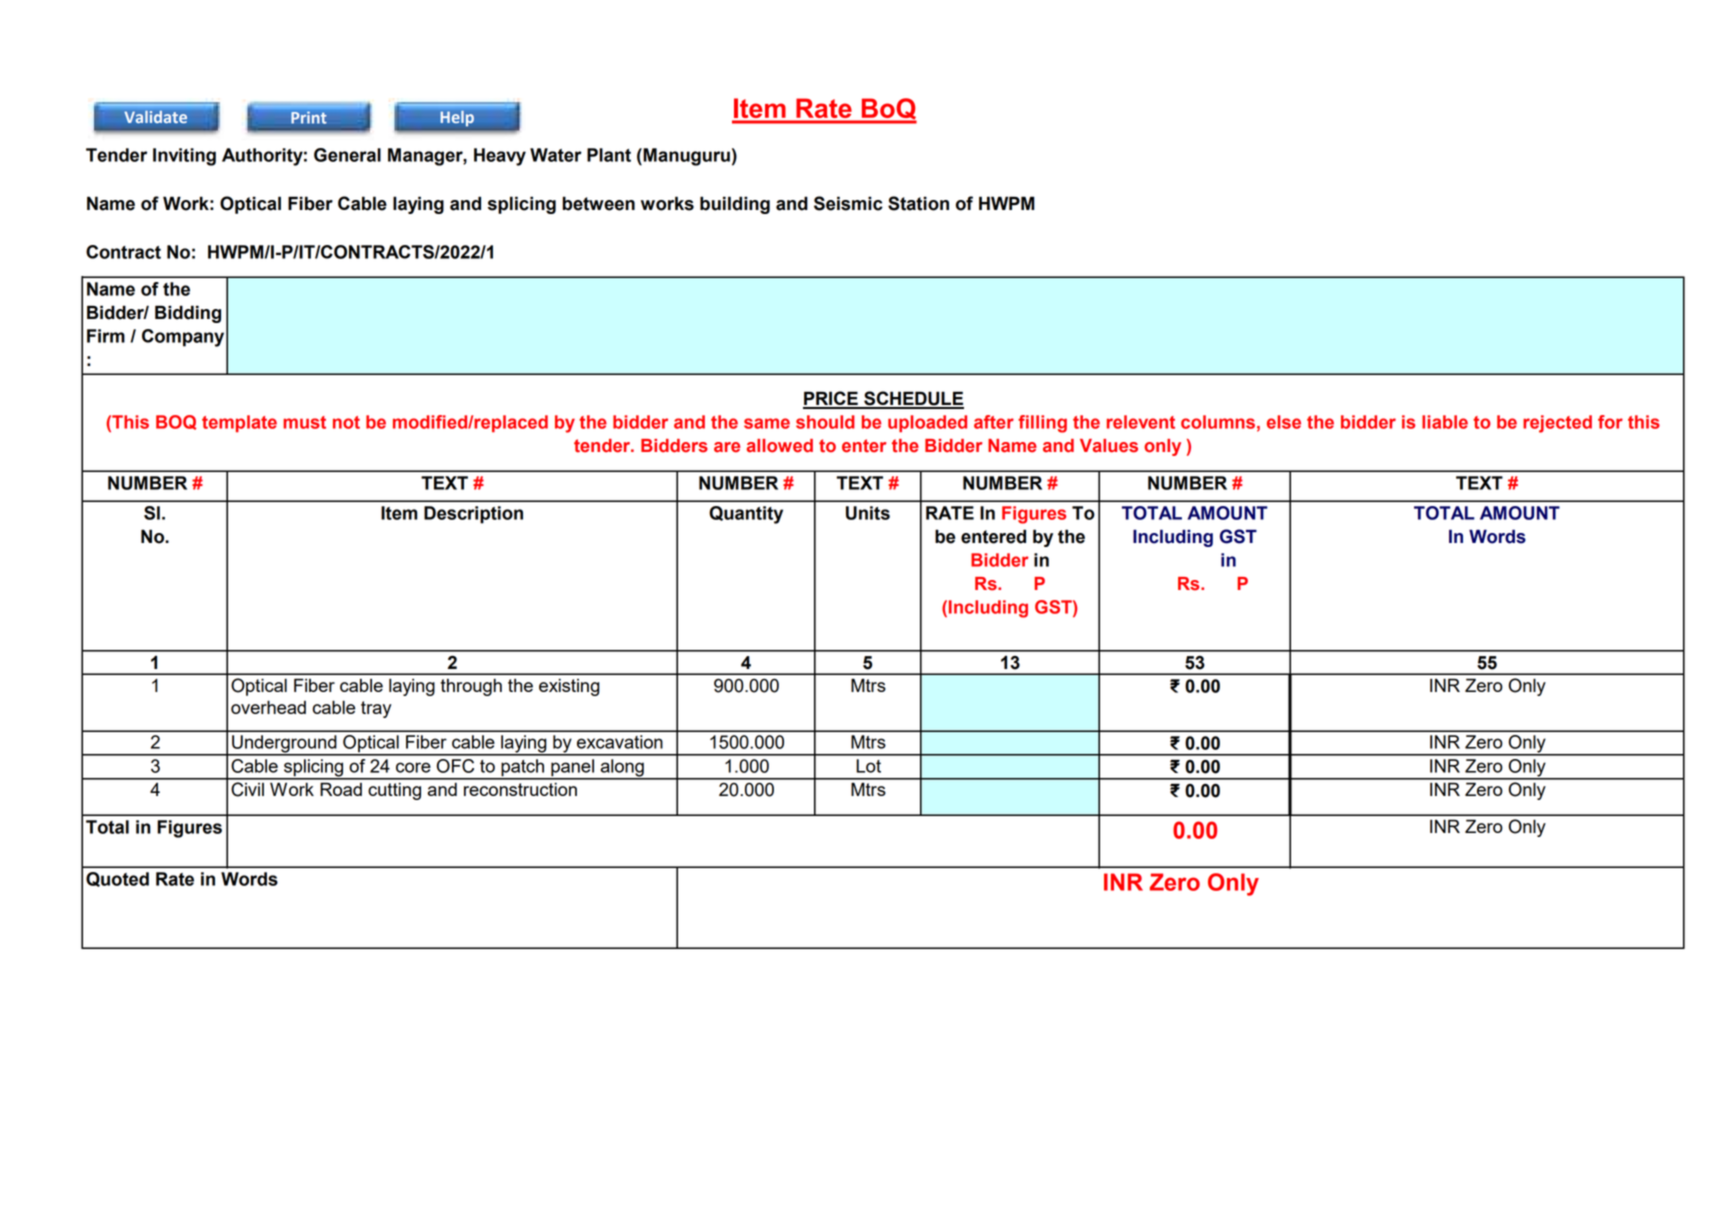 This document has height=1227, width=1736. What do you see at coordinates (918, 203) in the document?
I see `Station` at bounding box center [918, 203].
